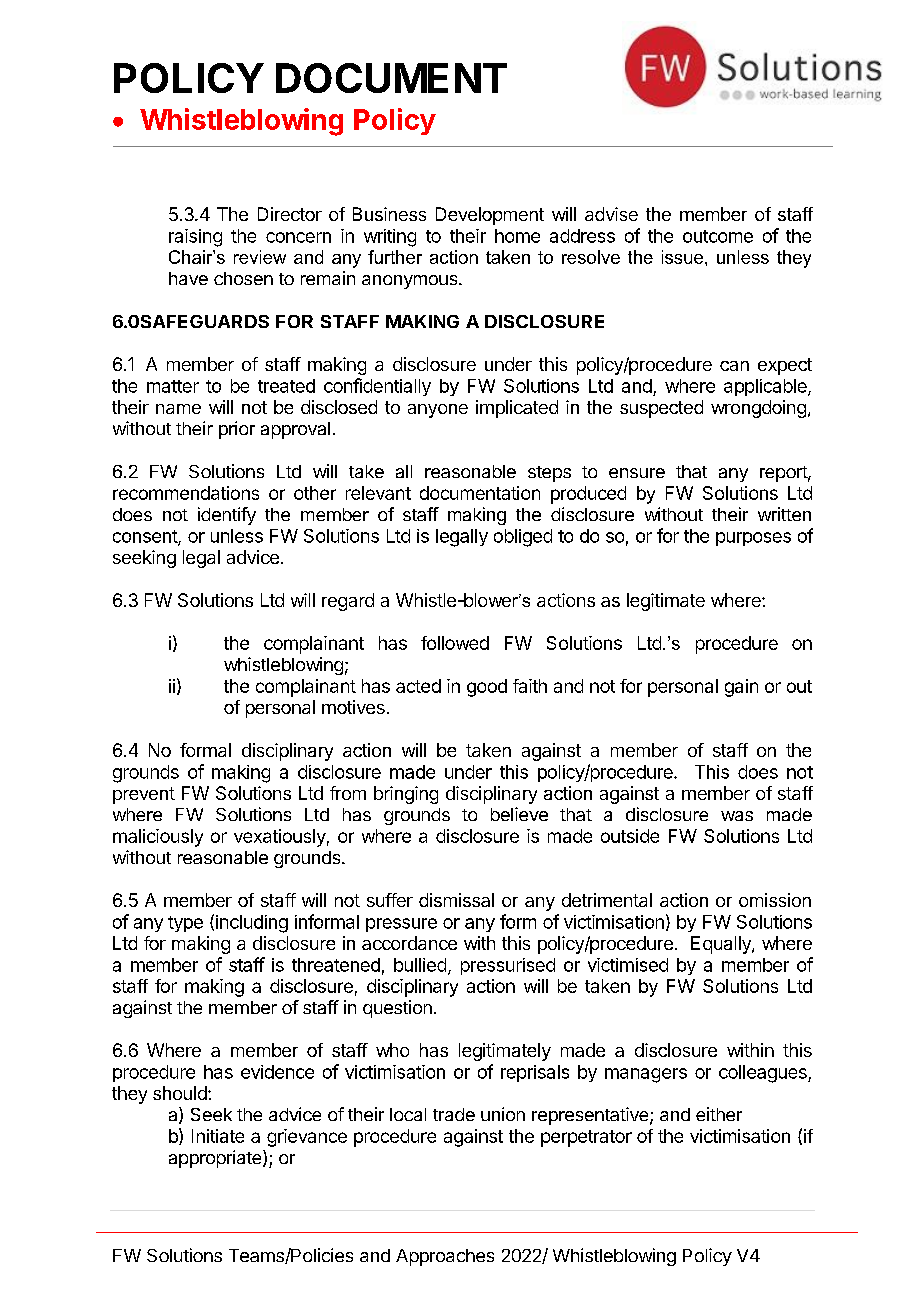  I want to click on Development, so click(490, 216).
